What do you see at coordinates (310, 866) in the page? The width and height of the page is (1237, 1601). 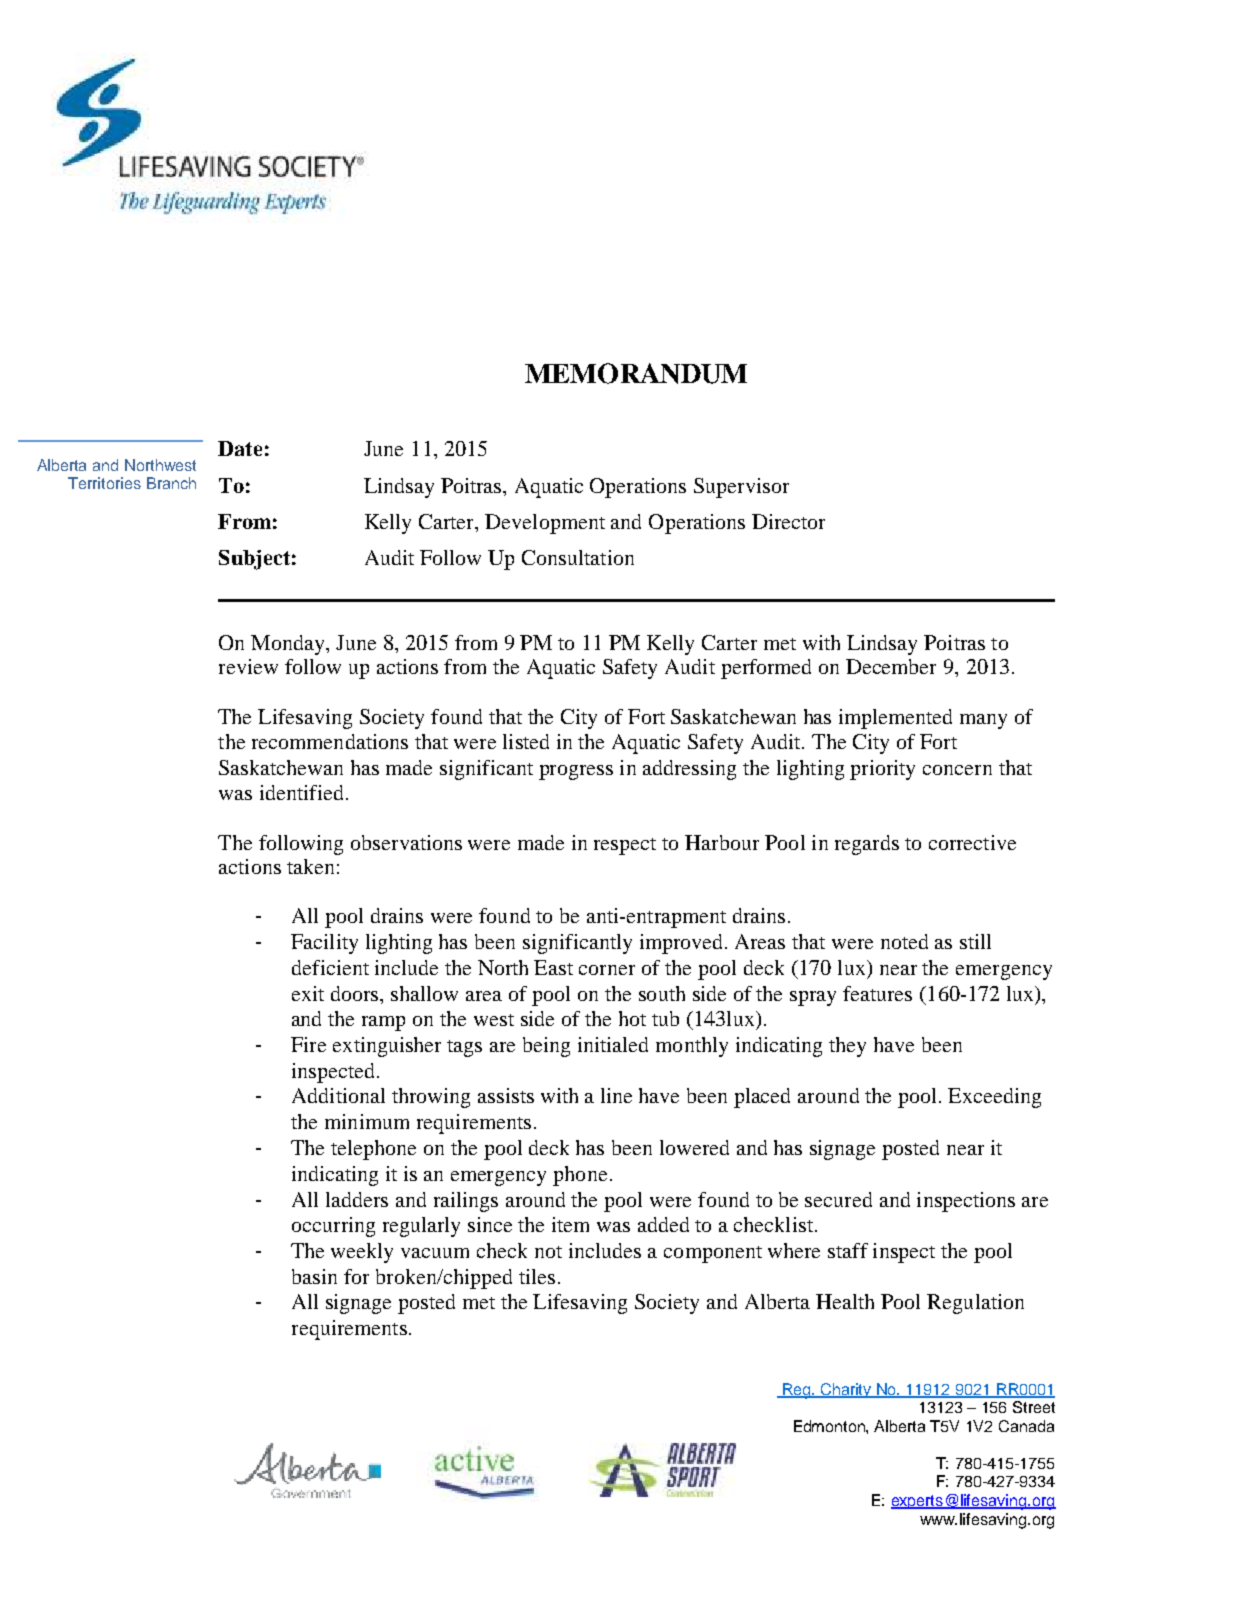 I see `taken` at bounding box center [310, 866].
